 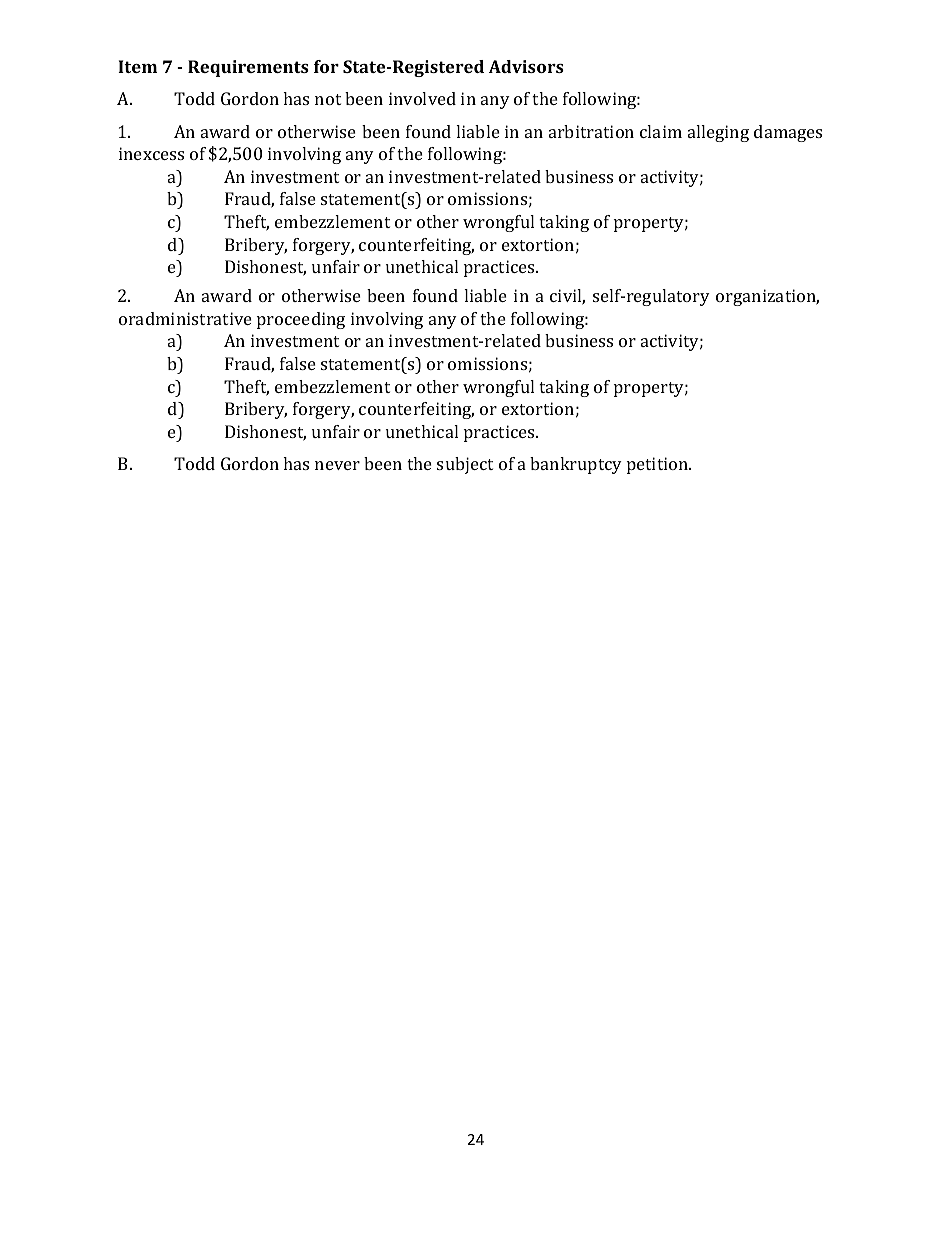 I want to click on never, so click(x=337, y=465).
